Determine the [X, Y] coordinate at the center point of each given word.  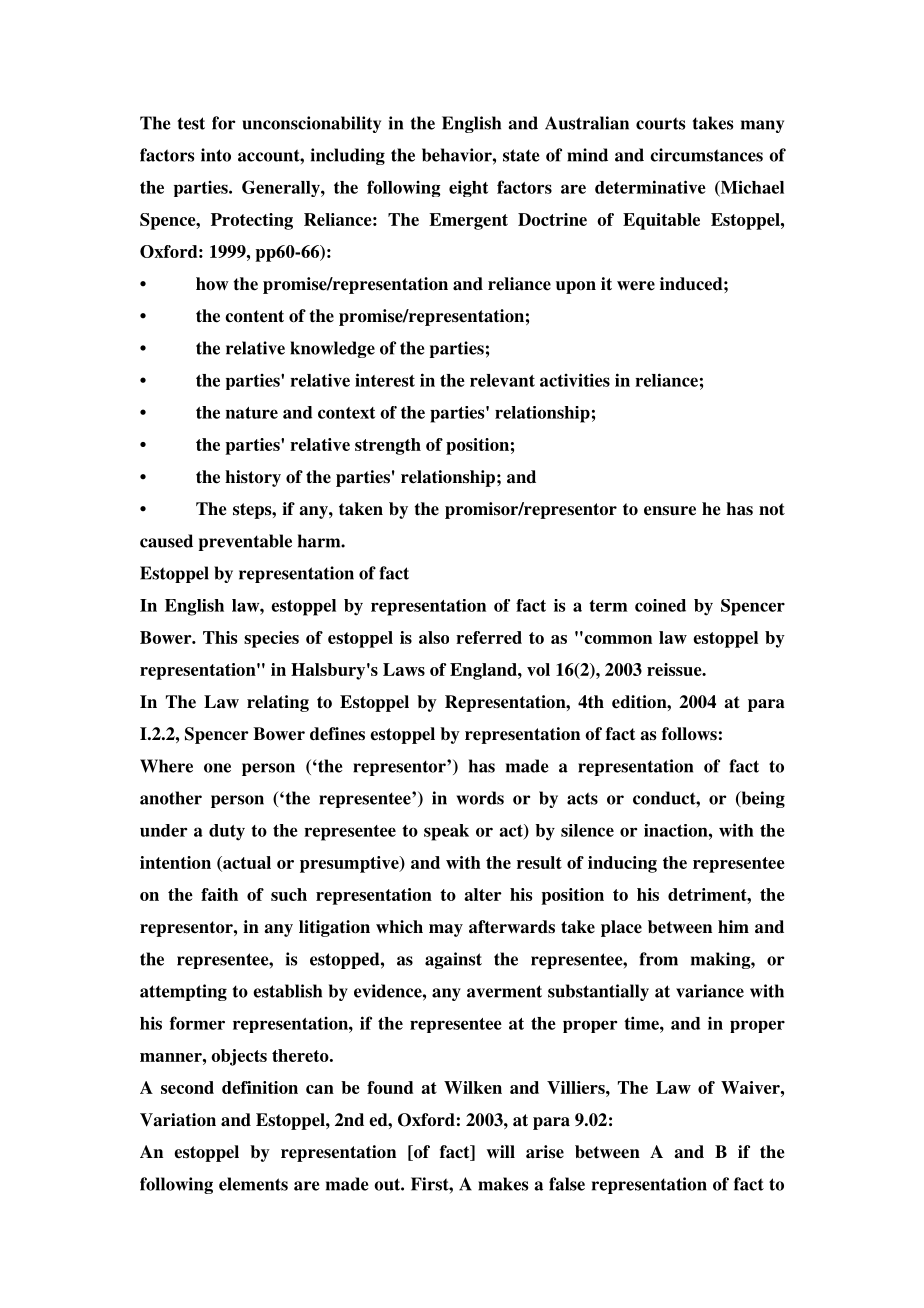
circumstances [706, 155]
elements [253, 1184]
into [216, 155]
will [501, 1151]
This [220, 637]
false [567, 1184]
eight [468, 188]
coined [660, 605]
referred [489, 637]
